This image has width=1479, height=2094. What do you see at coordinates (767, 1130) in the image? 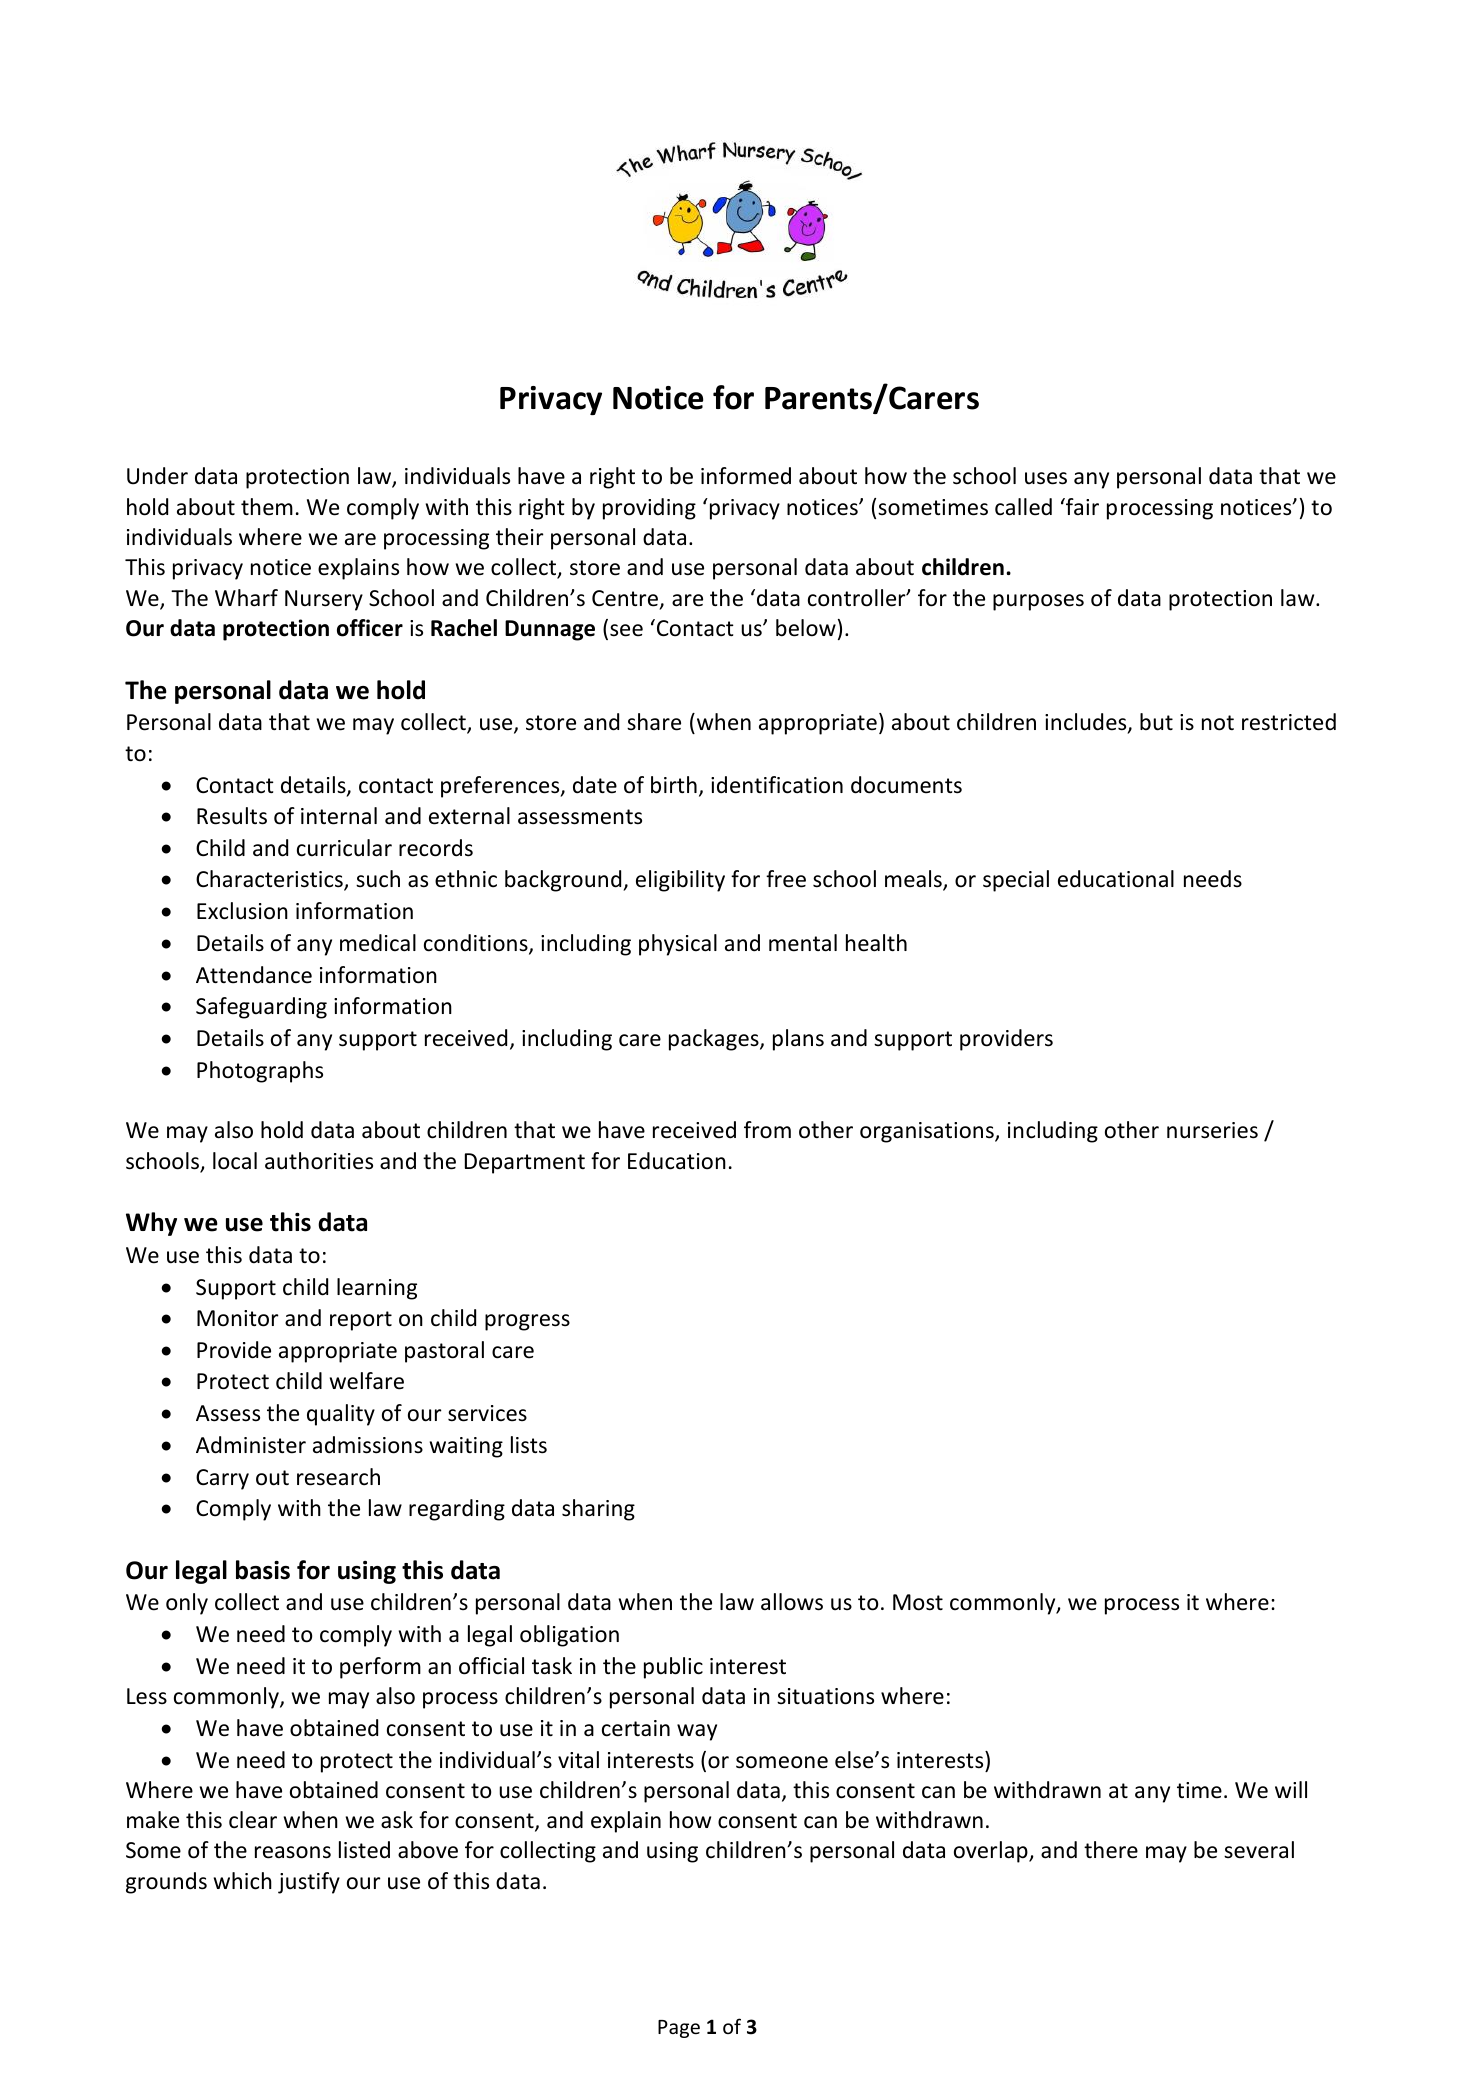
I see `from` at bounding box center [767, 1130].
